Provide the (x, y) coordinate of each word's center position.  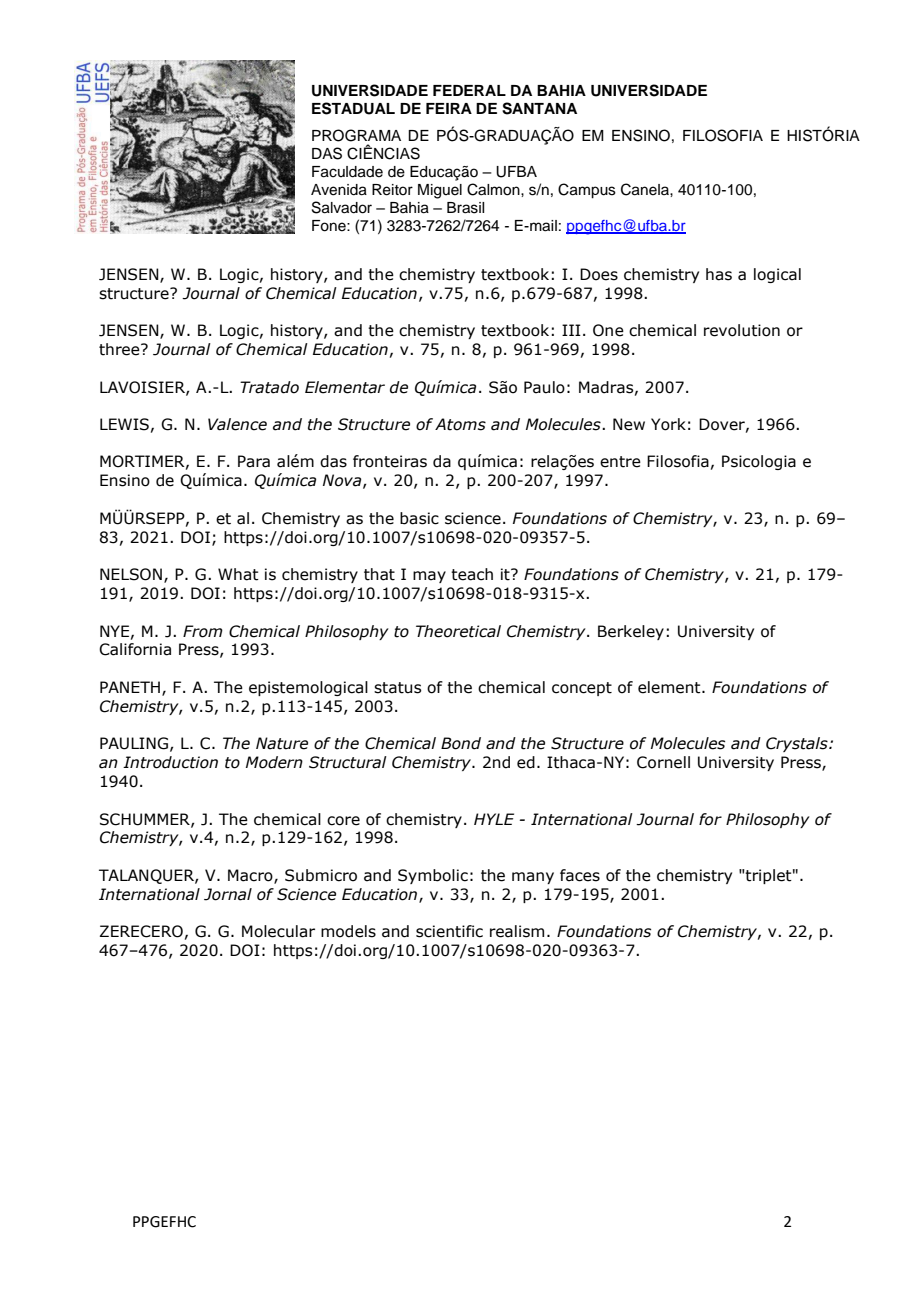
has (719, 274)
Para (254, 461)
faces (580, 875)
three (120, 349)
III (571, 330)
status (397, 688)
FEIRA (449, 108)
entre (620, 462)
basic (419, 518)
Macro (251, 876)
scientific (449, 931)
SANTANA (539, 108)
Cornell (663, 762)
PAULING (134, 743)
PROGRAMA (356, 135)
